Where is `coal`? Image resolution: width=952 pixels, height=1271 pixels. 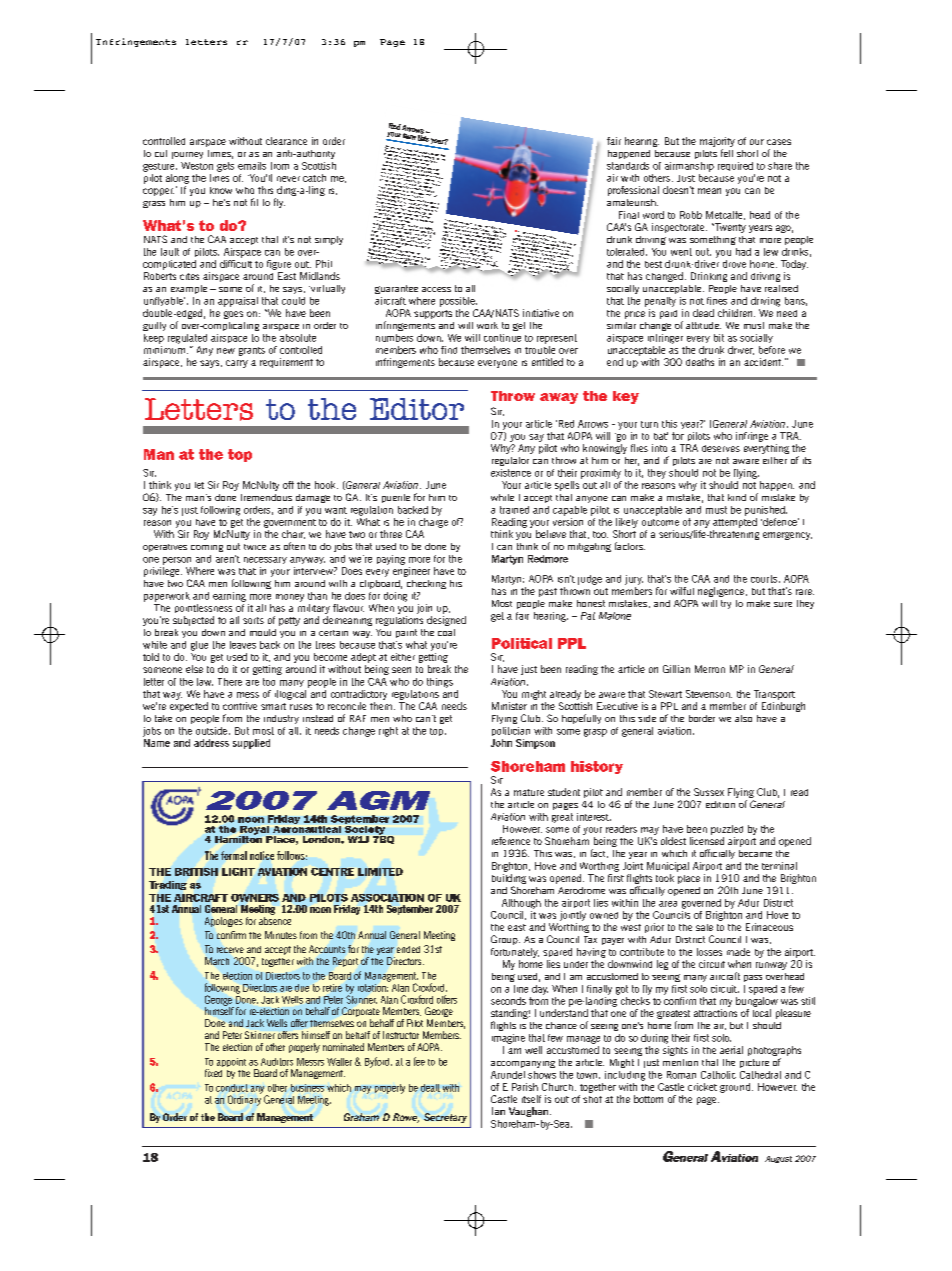 coal is located at coordinates (446, 632).
